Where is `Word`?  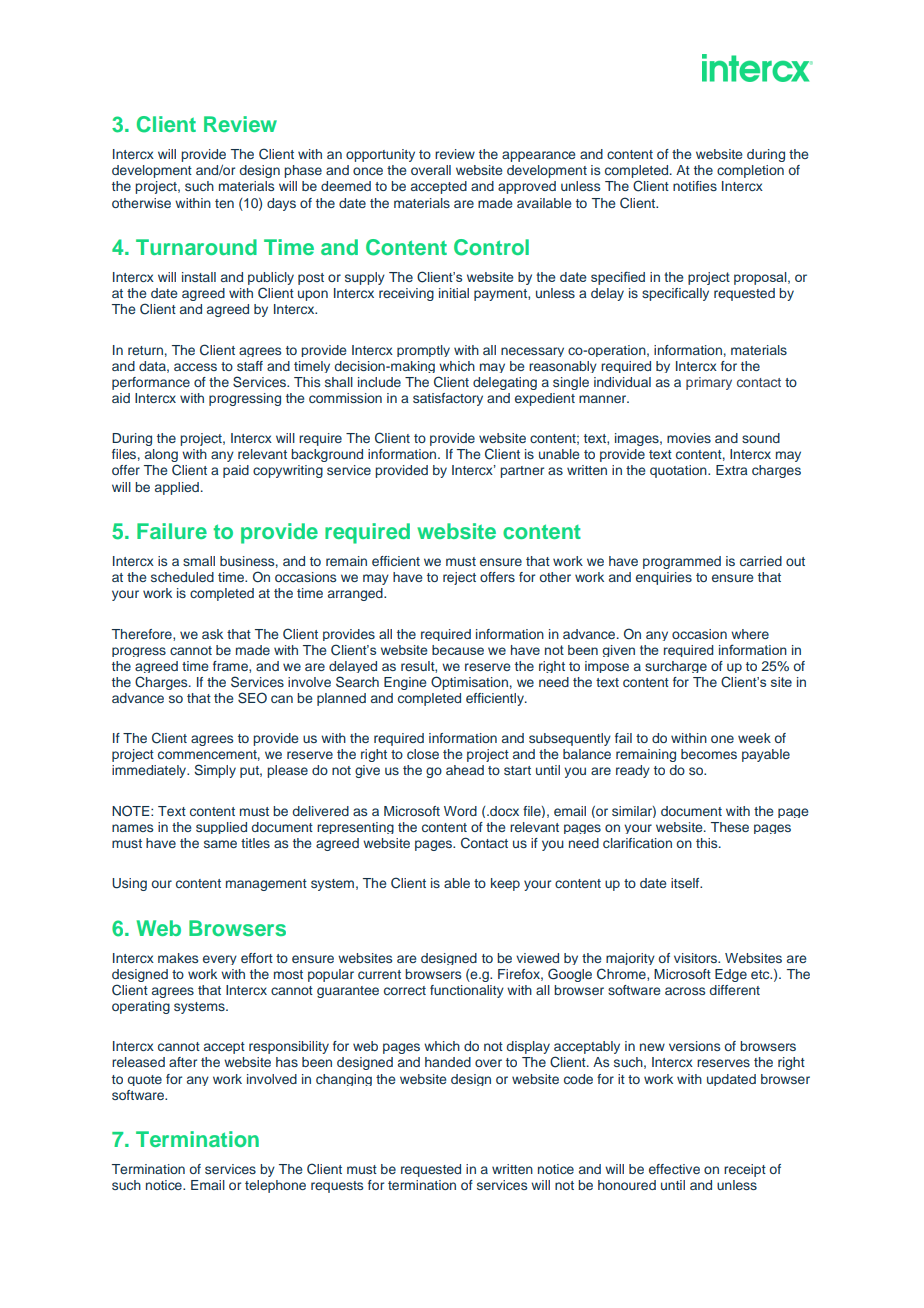
Word is located at coordinates (460, 811).
